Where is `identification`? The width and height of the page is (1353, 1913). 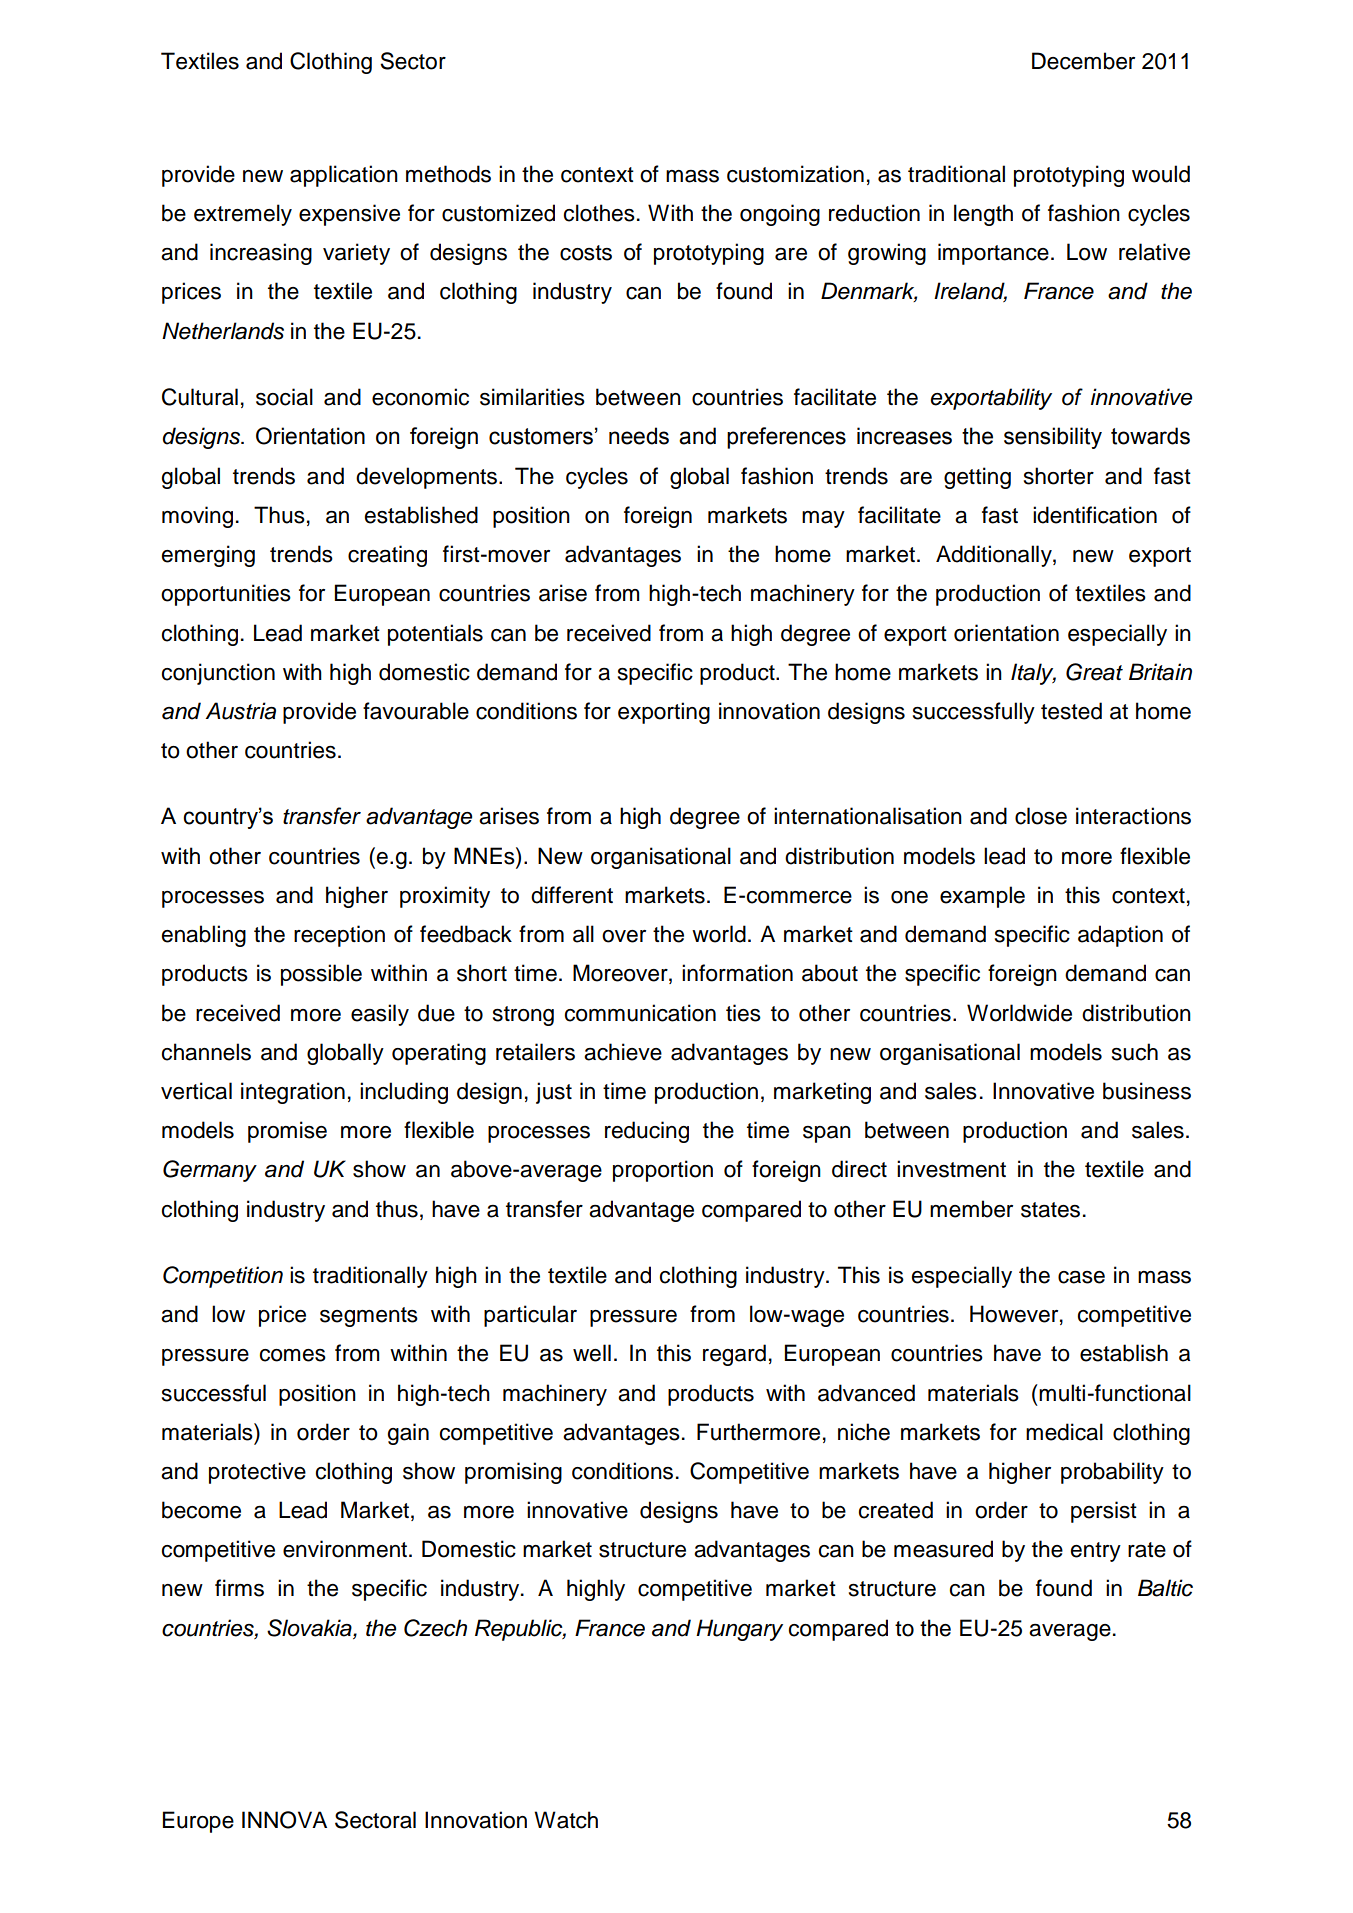 identification is located at coordinates (1095, 515).
